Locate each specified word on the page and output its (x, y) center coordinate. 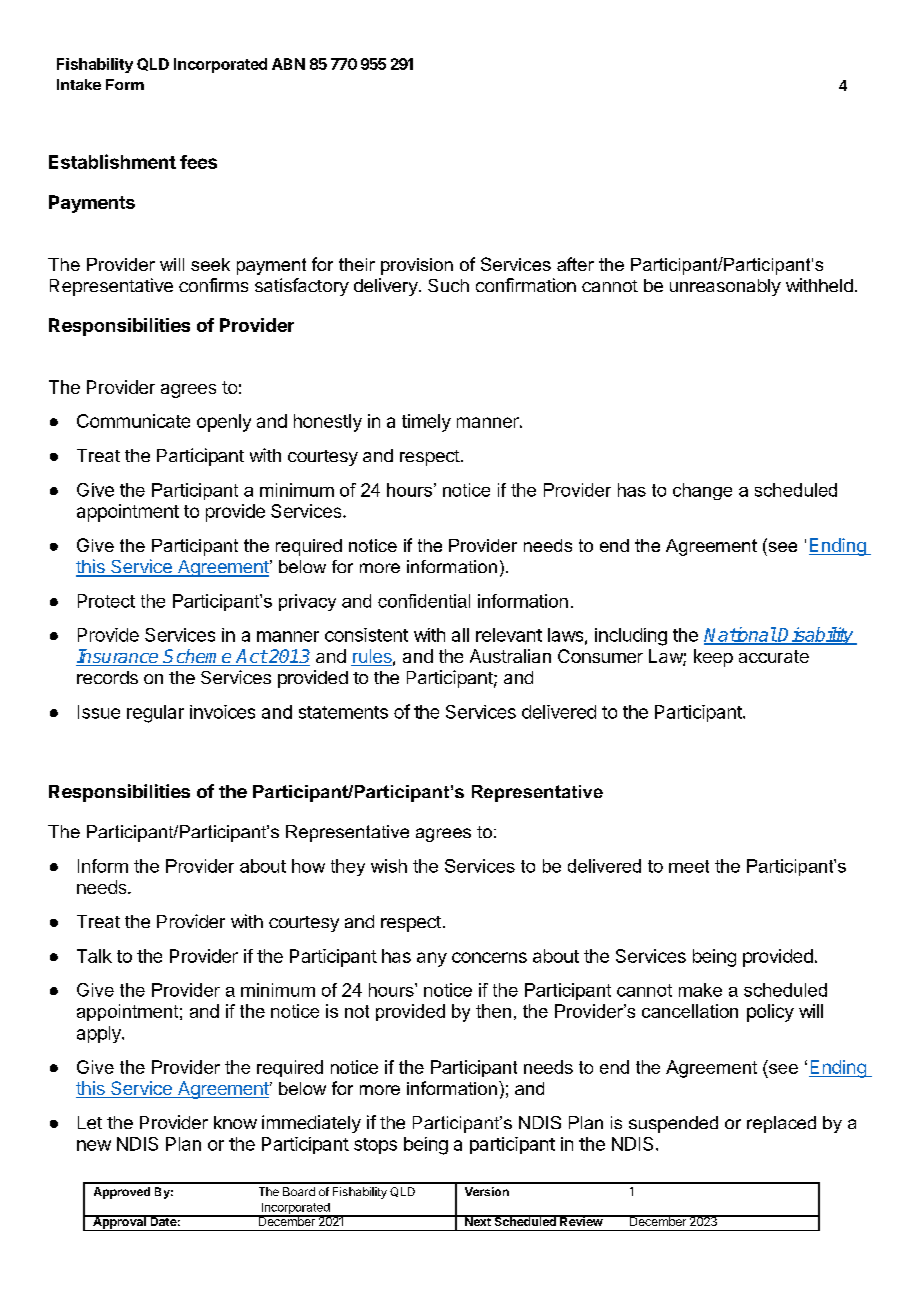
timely (426, 423)
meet (689, 866)
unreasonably (725, 287)
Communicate (133, 421)
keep (713, 658)
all (460, 635)
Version (487, 1191)
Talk (94, 956)
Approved (122, 1193)
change (702, 491)
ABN (288, 64)
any (432, 959)
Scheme (198, 657)
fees (198, 162)
